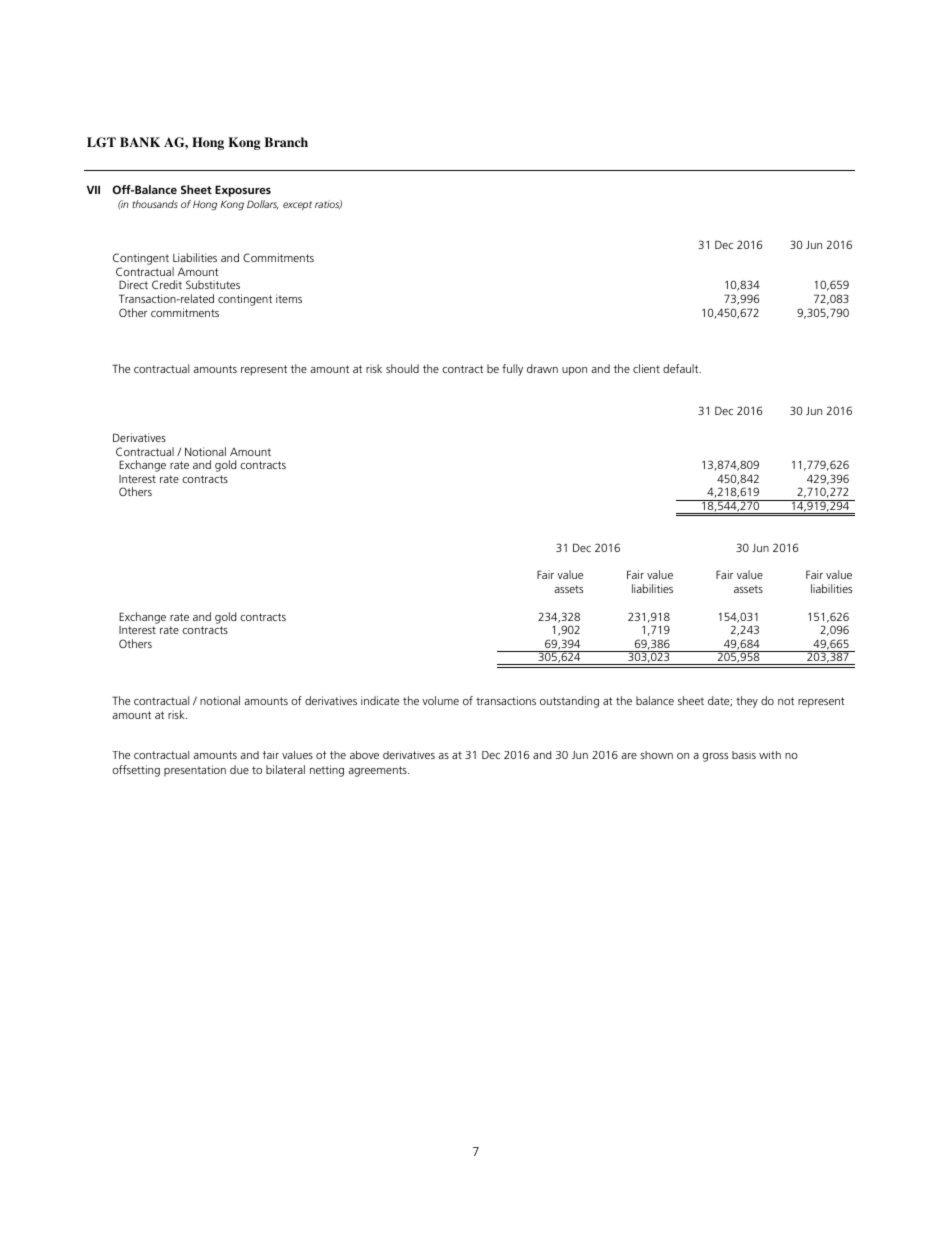 The width and height of the screenshot is (952, 1233). What do you see at coordinates (682, 368) in the screenshot?
I see `default` at bounding box center [682, 368].
